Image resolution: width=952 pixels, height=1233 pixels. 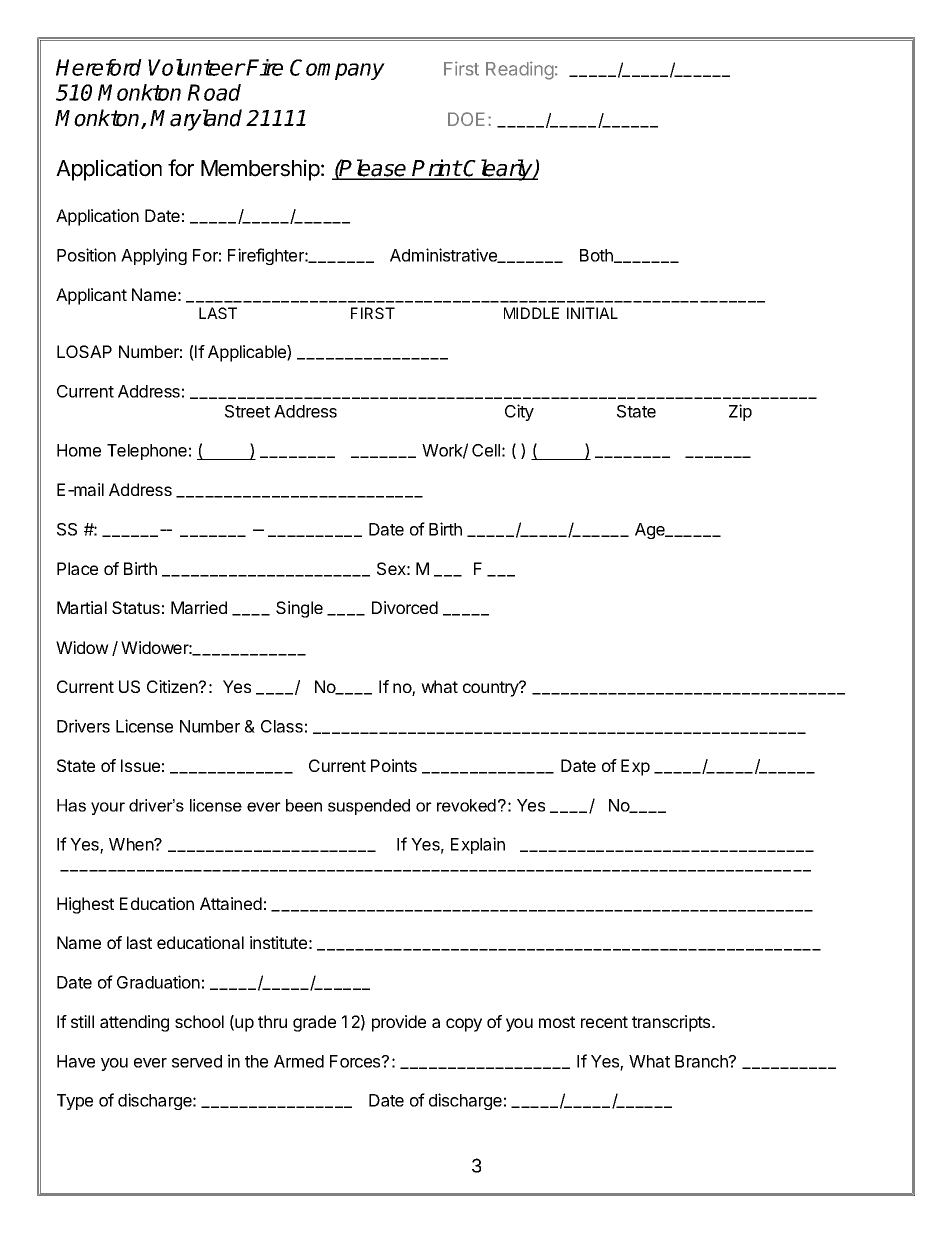 What do you see at coordinates (520, 70) in the screenshot?
I see `Reading` at bounding box center [520, 70].
